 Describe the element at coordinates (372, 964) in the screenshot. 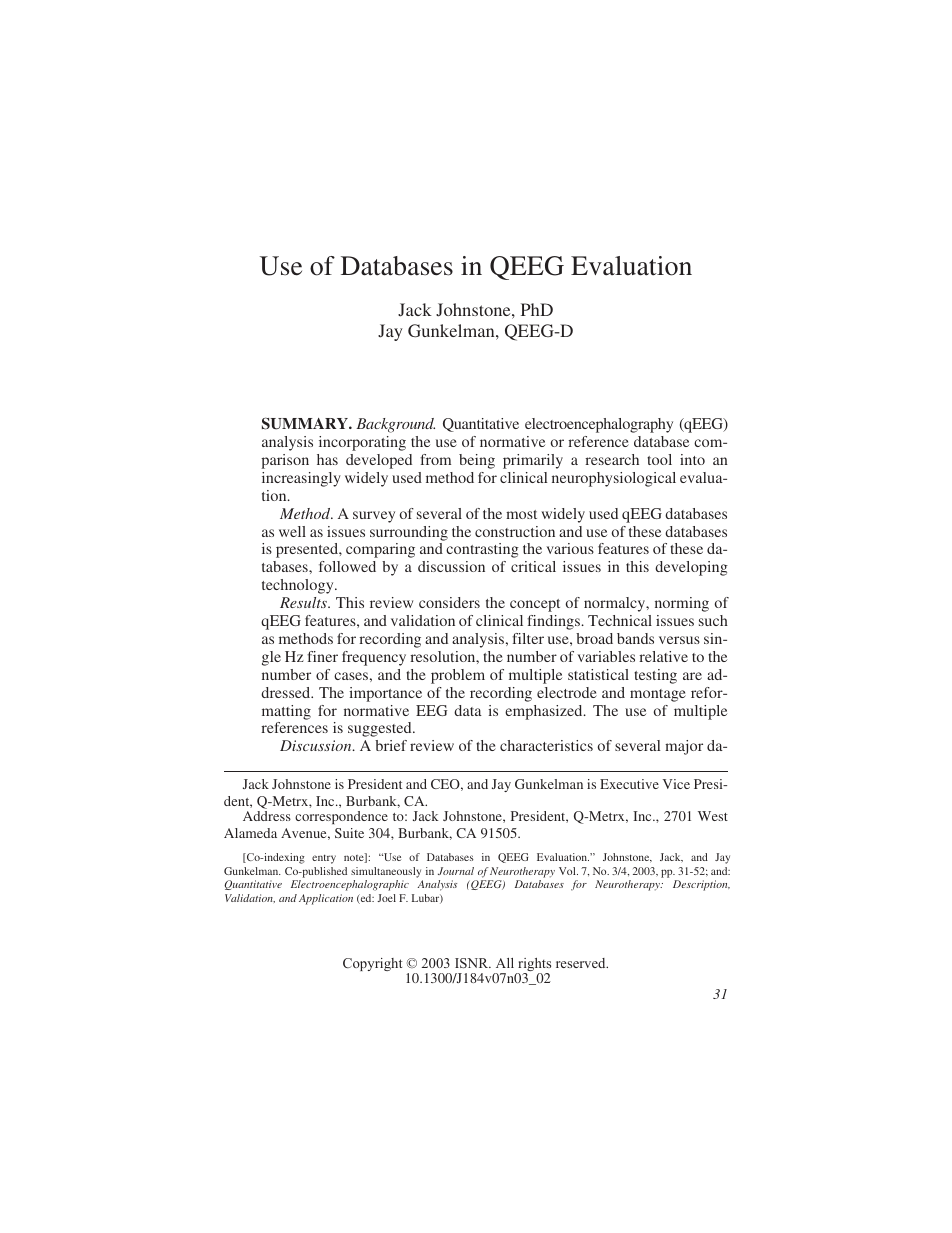

I see `Copyright` at that location.
